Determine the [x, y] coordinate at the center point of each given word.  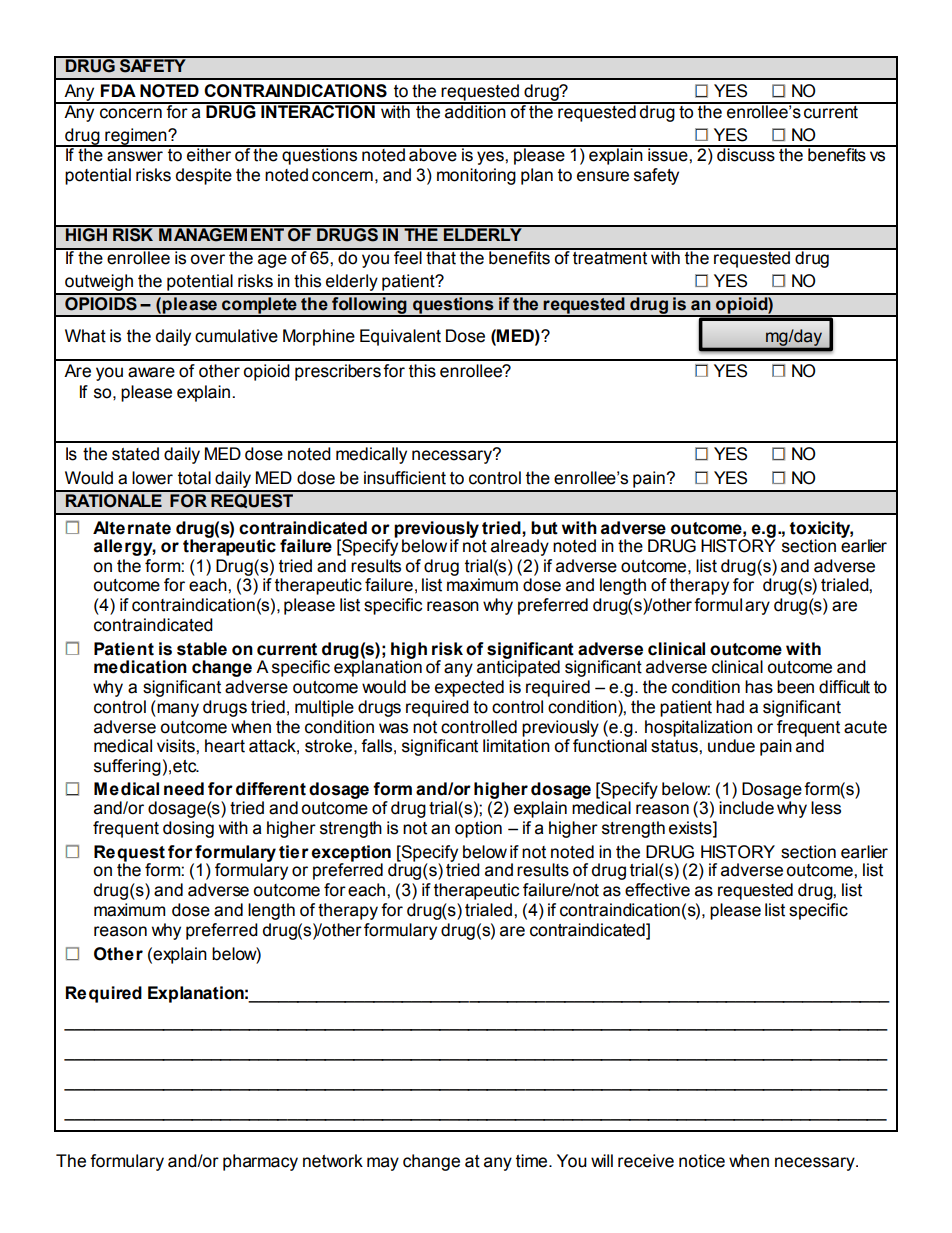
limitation [516, 746]
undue [731, 746]
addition [475, 111]
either [209, 154]
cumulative [236, 336]
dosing [188, 829]
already [520, 547]
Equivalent [400, 337]
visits [177, 746]
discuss [746, 154]
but [544, 528]
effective [657, 890]
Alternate [132, 528]
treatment [610, 257]
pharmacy [260, 1162]
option [478, 829]
